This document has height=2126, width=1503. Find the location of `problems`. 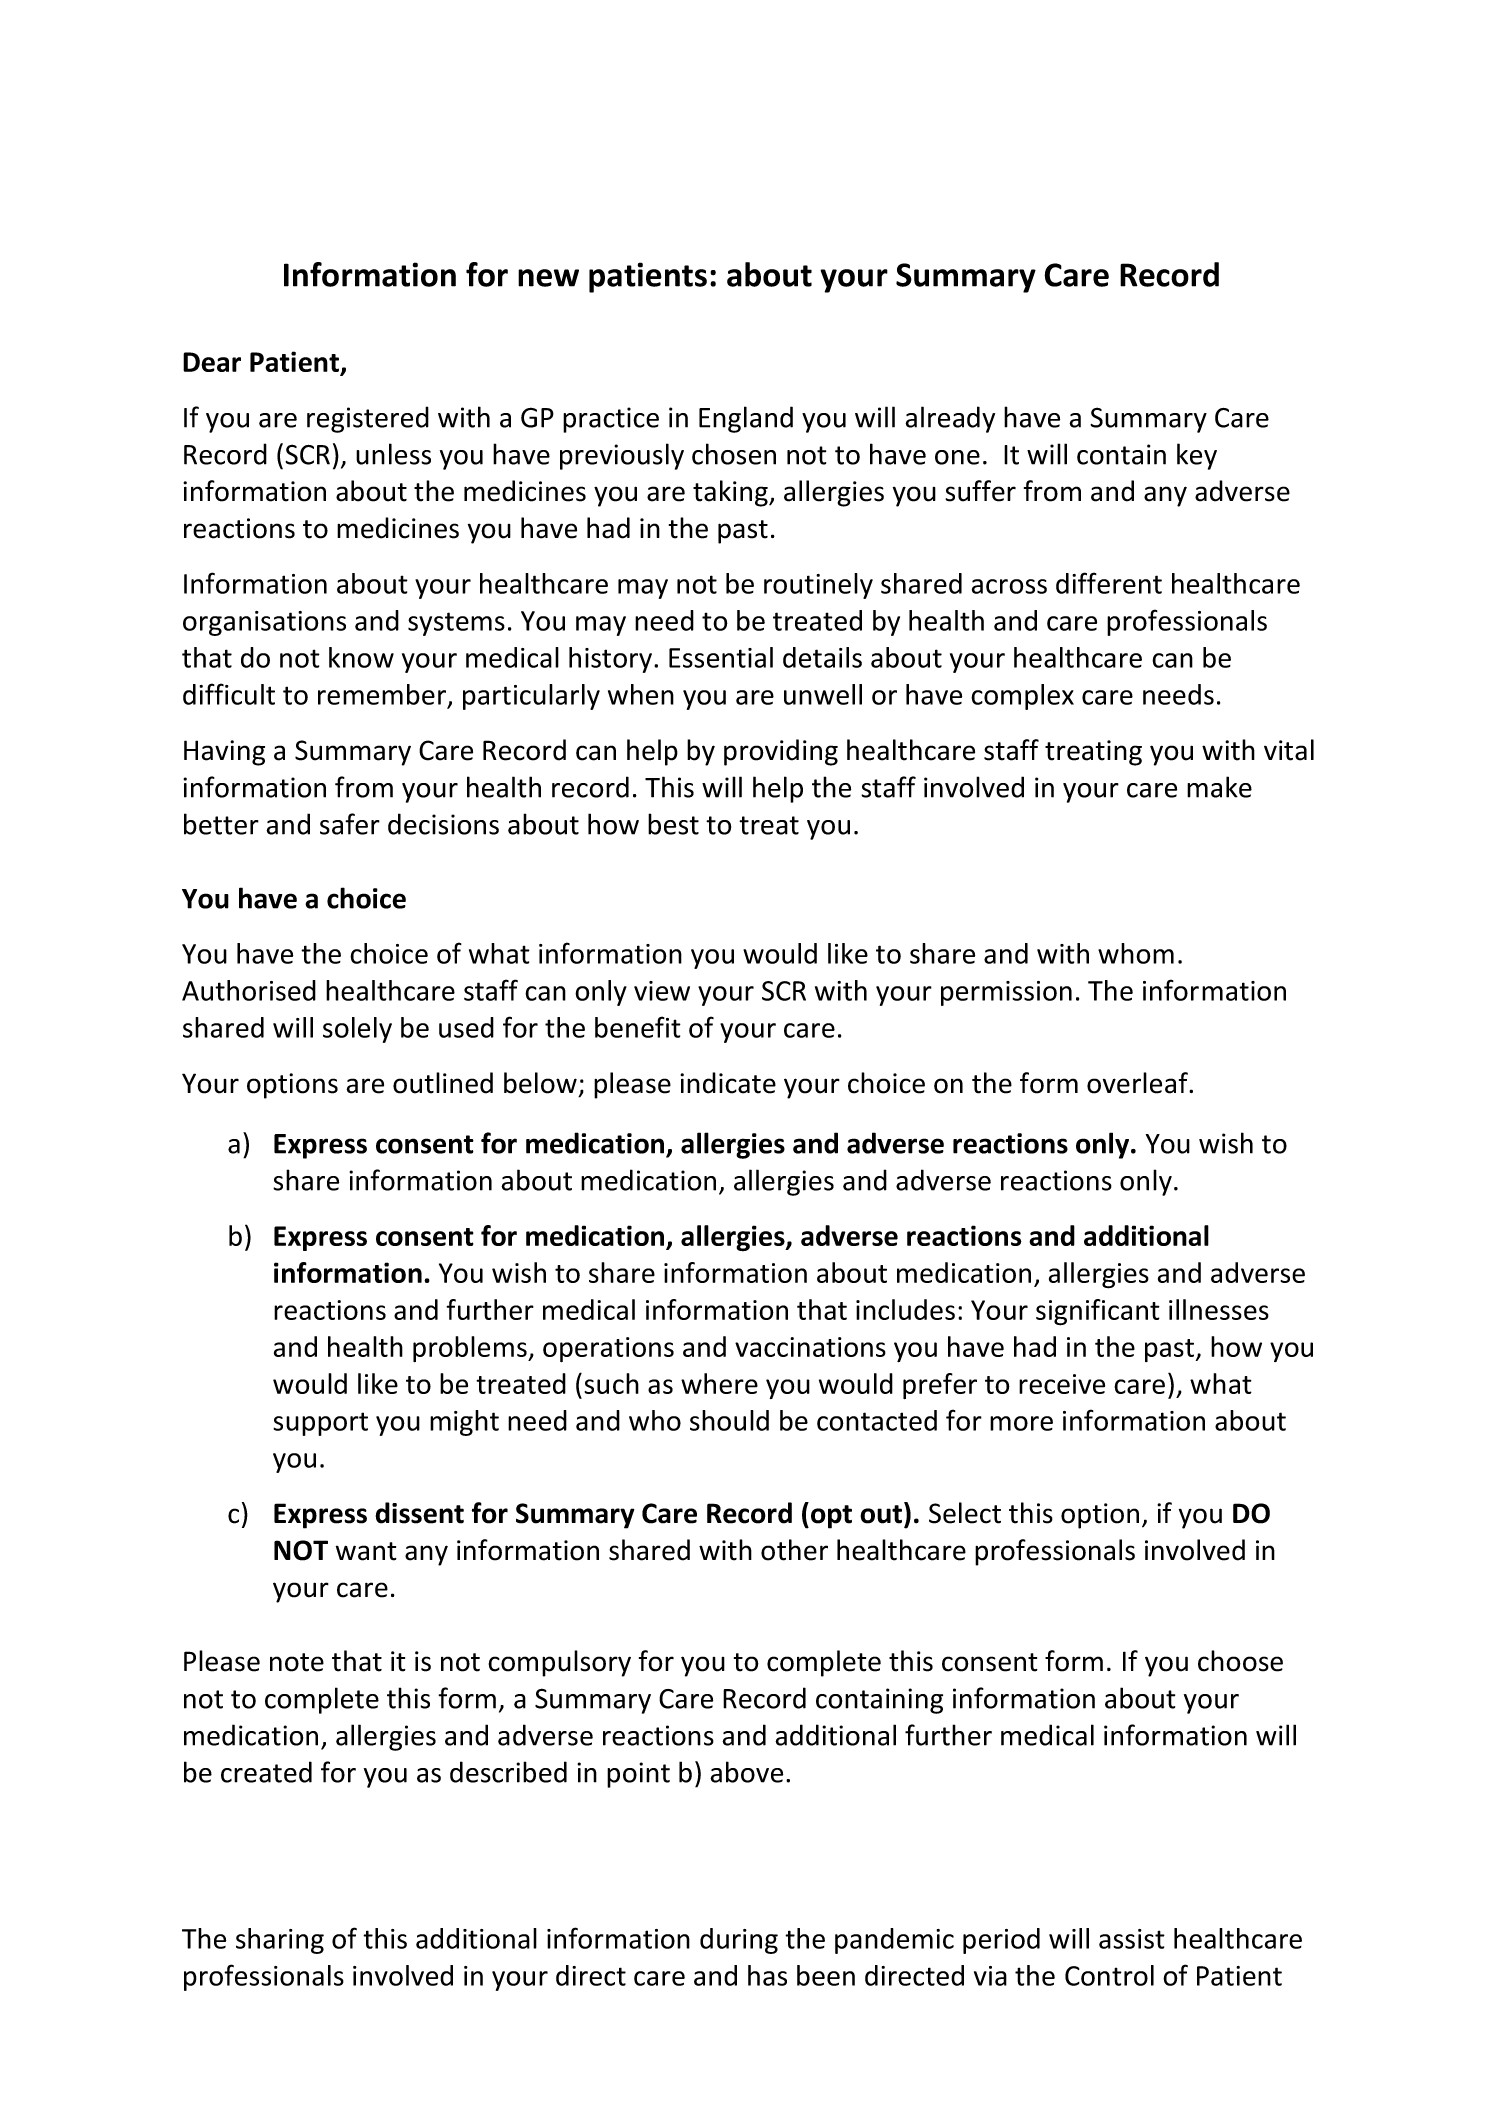

problems is located at coordinates (471, 1349).
